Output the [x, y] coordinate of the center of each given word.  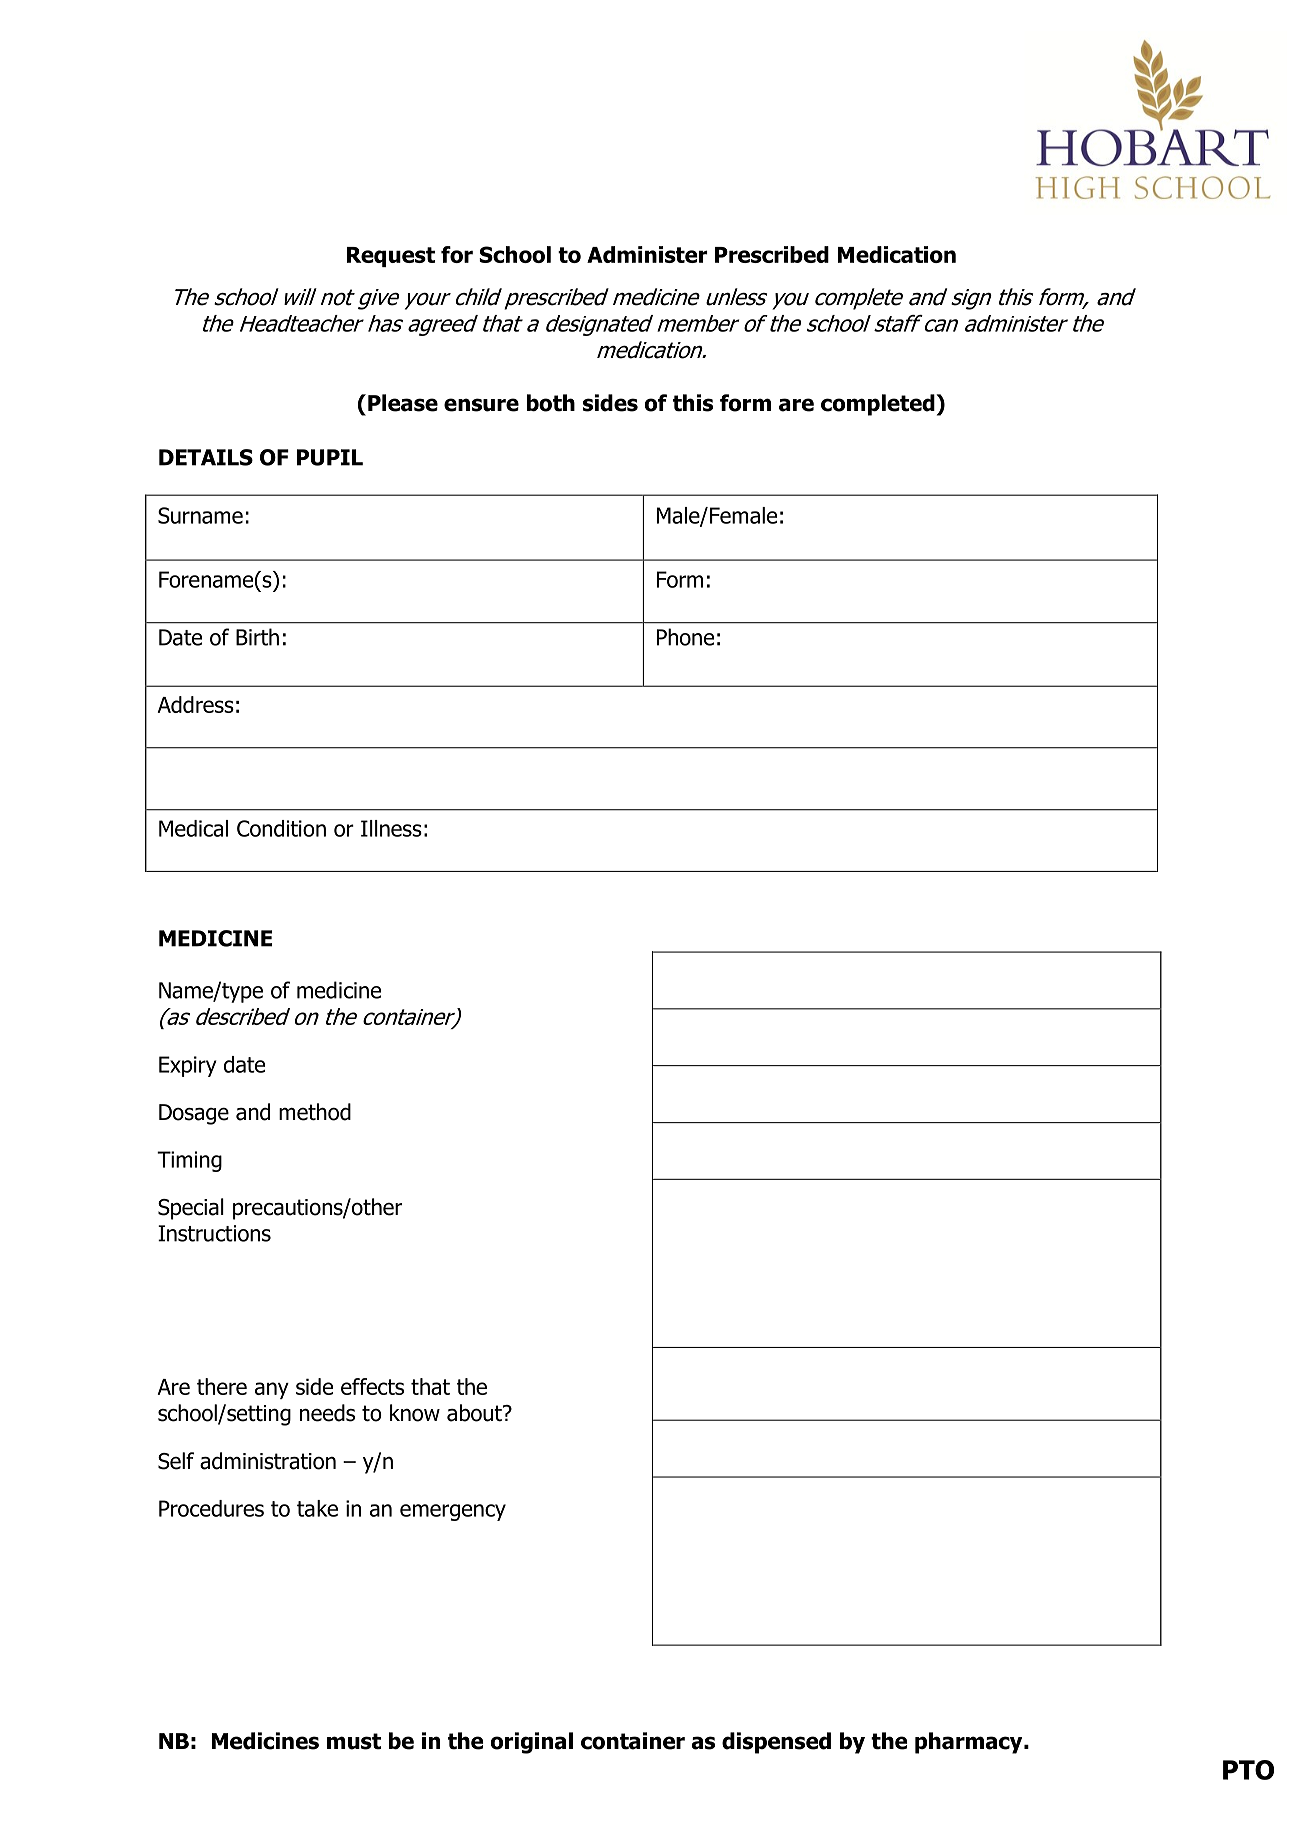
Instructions [214, 1233]
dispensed [776, 1743]
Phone [685, 637]
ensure [481, 405]
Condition [281, 828]
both [551, 403]
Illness [391, 828]
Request [391, 257]
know [415, 1413]
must [354, 1741]
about [475, 1413]
